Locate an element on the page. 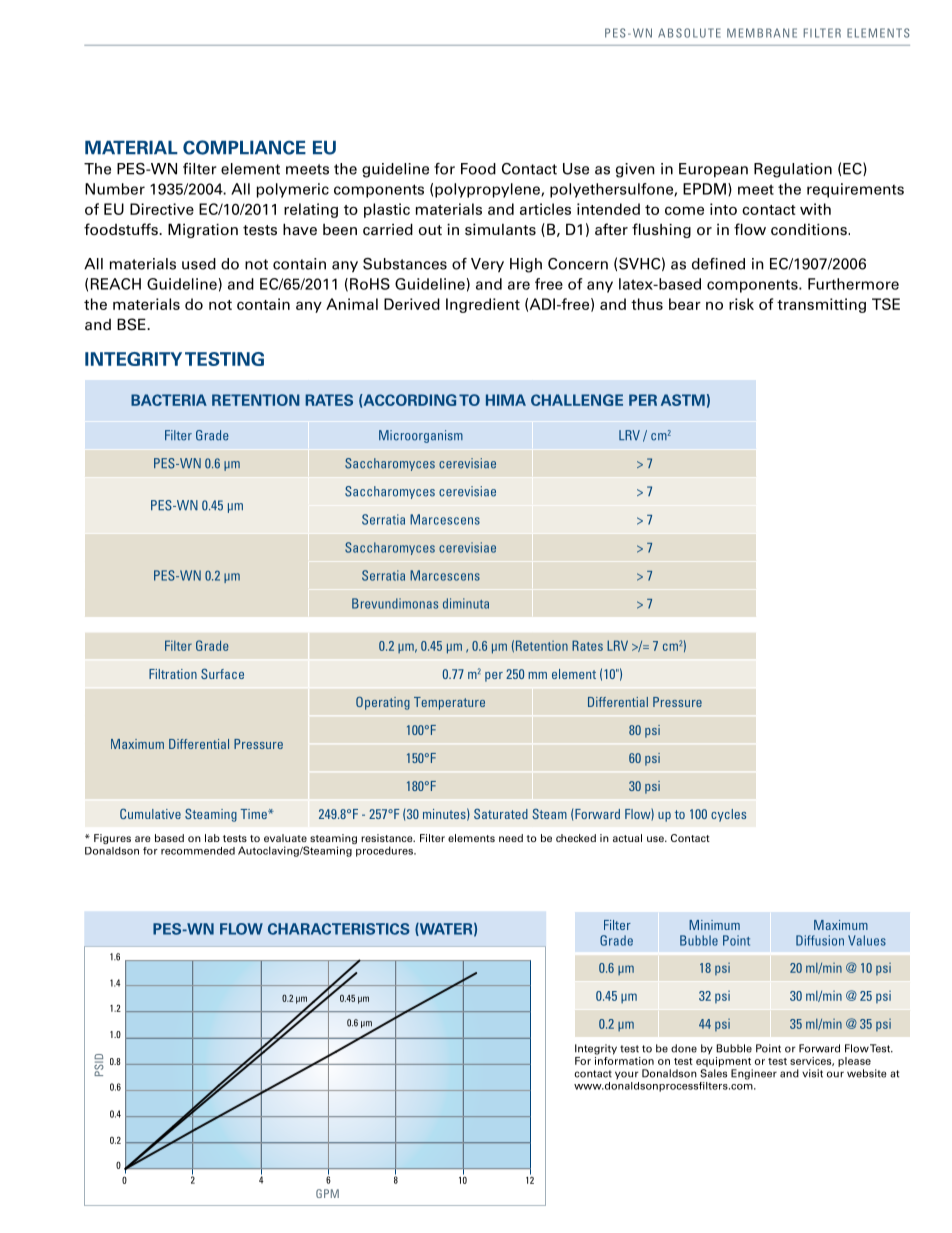 The image size is (952, 1233). recommended is located at coordinates (198, 851).
